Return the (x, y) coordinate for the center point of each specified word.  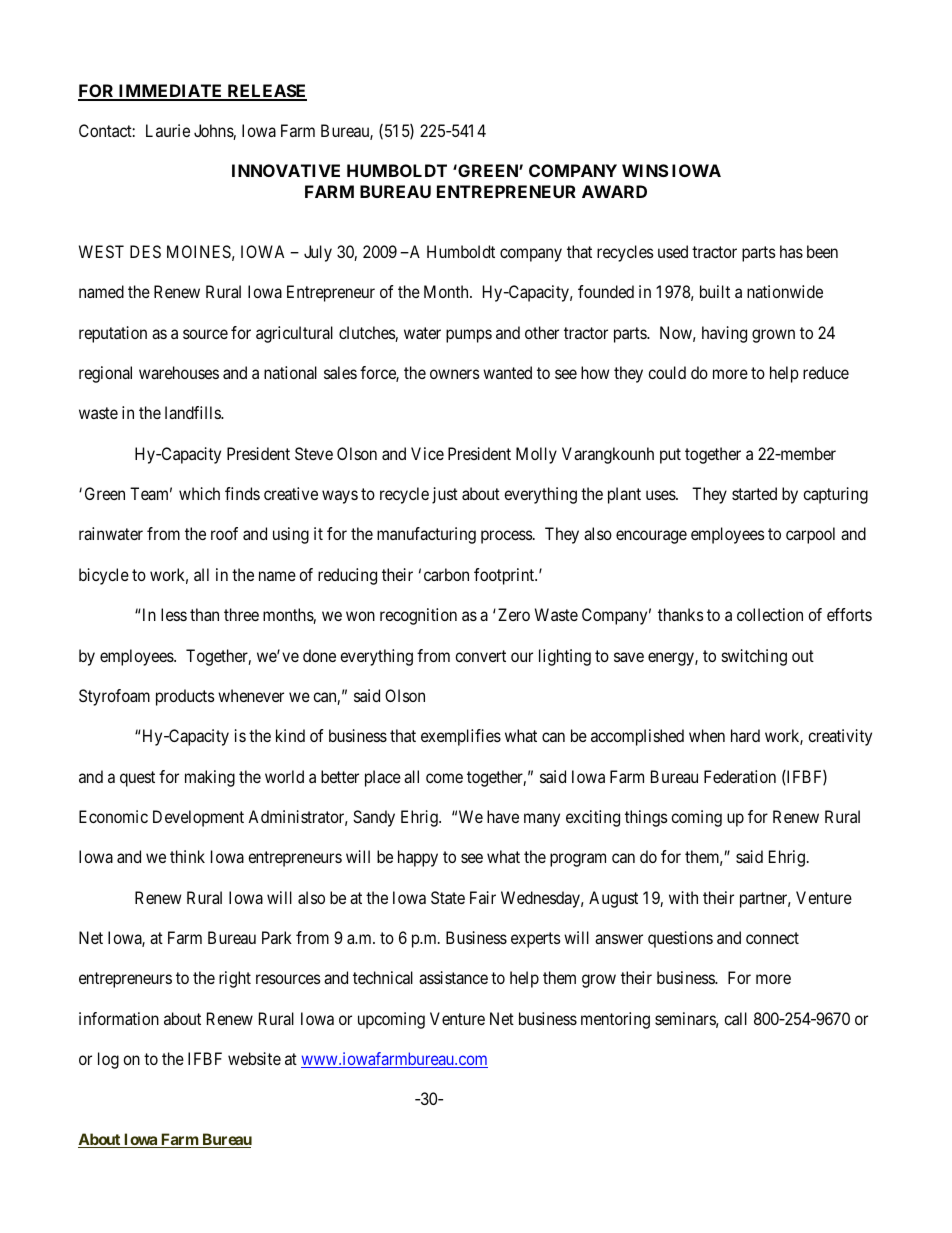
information (119, 1018)
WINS (645, 170)
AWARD (614, 191)
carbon (446, 574)
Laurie (168, 130)
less (174, 614)
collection (770, 614)
